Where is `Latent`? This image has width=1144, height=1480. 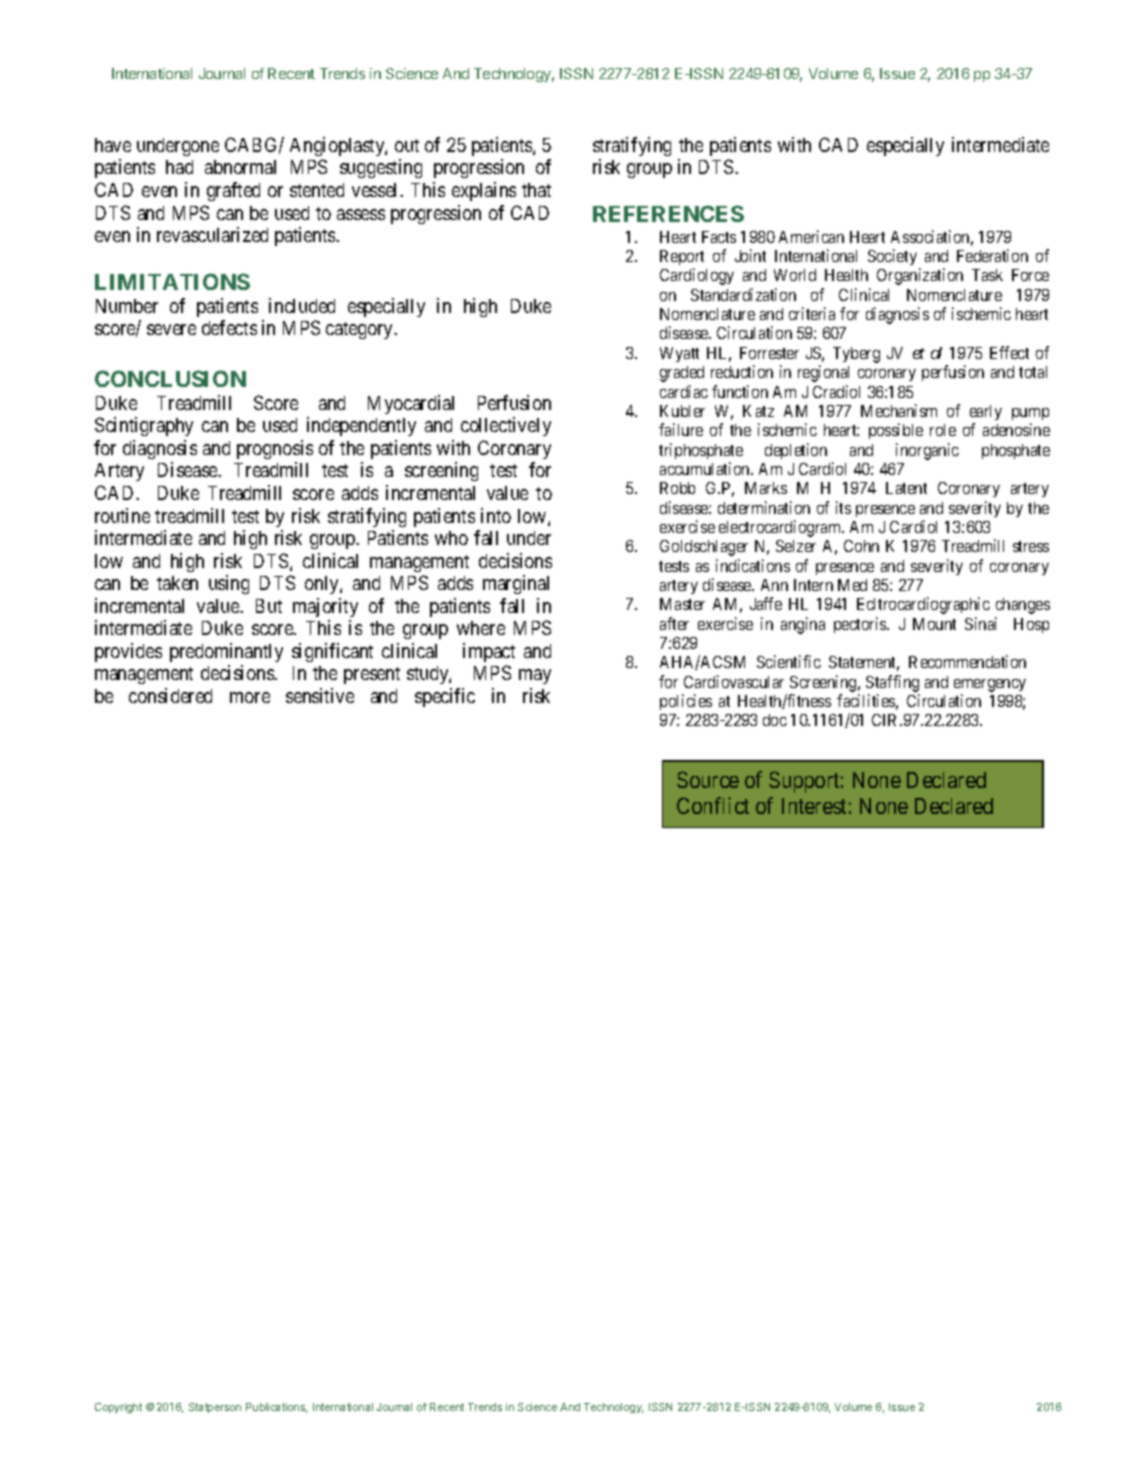
Latent is located at coordinates (906, 488).
